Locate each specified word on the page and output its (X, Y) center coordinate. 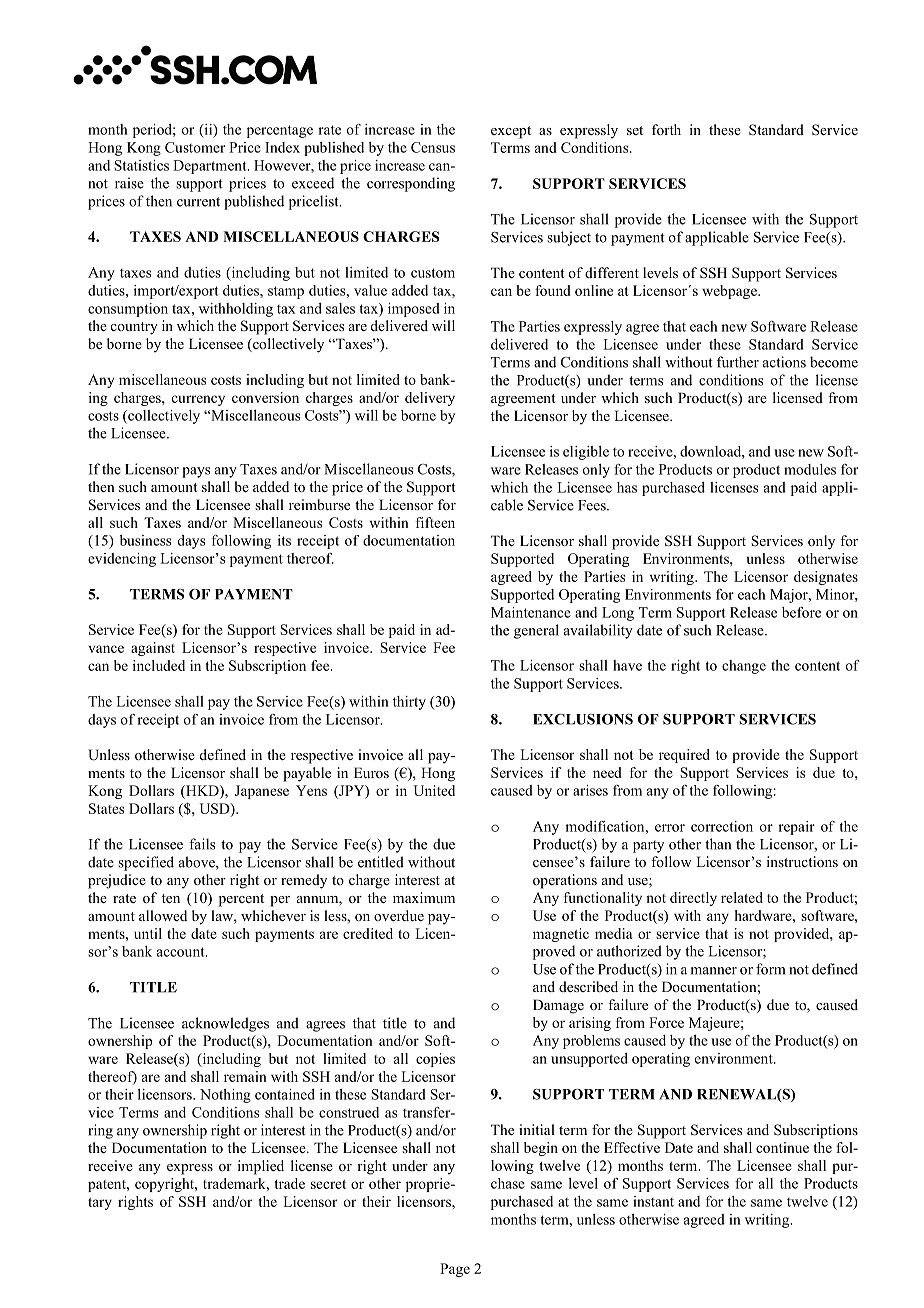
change (744, 667)
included (159, 665)
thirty (409, 703)
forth (666, 129)
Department (211, 167)
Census (433, 147)
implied (261, 1167)
